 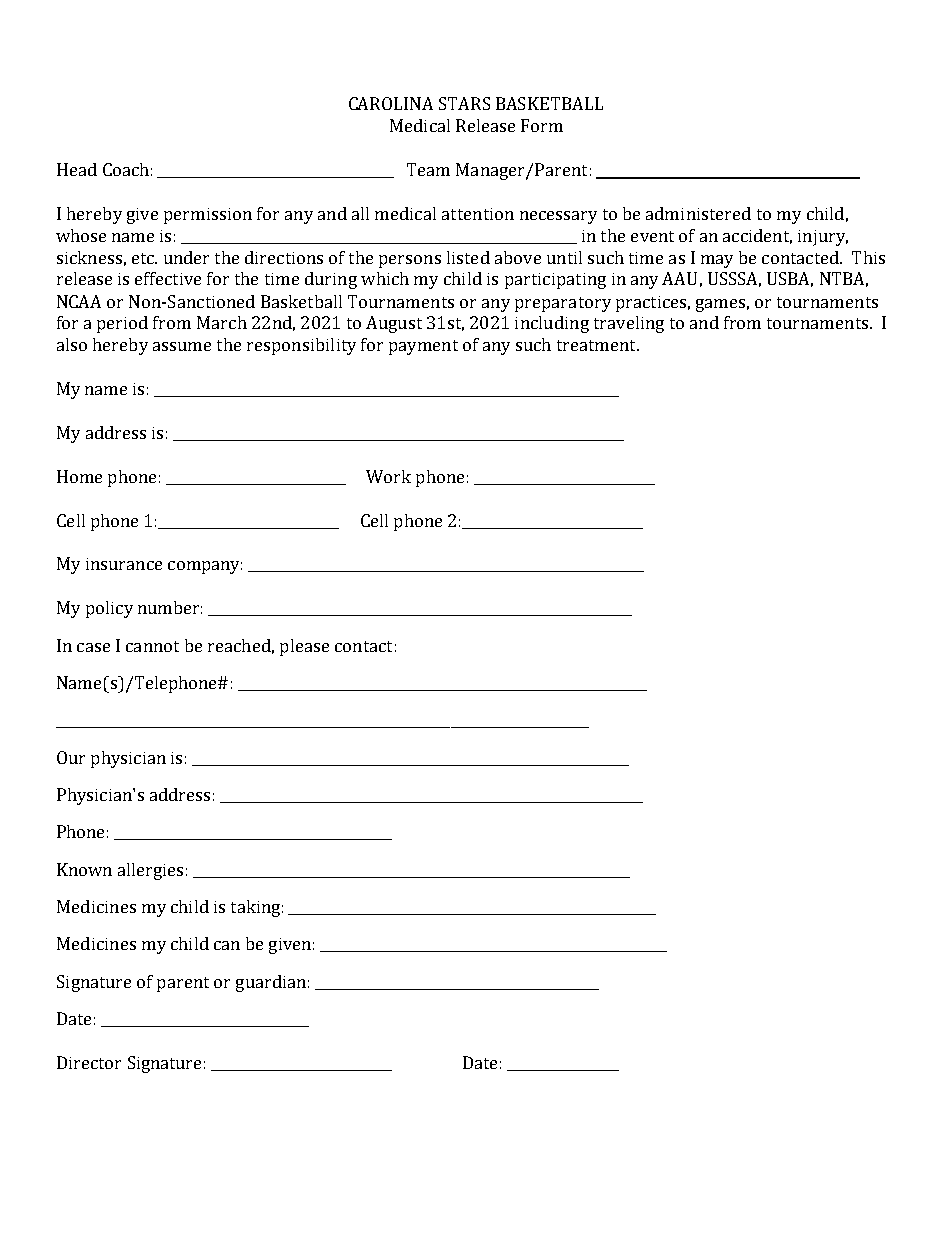 What do you see at coordinates (205, 567) in the screenshot?
I see `company` at bounding box center [205, 567].
